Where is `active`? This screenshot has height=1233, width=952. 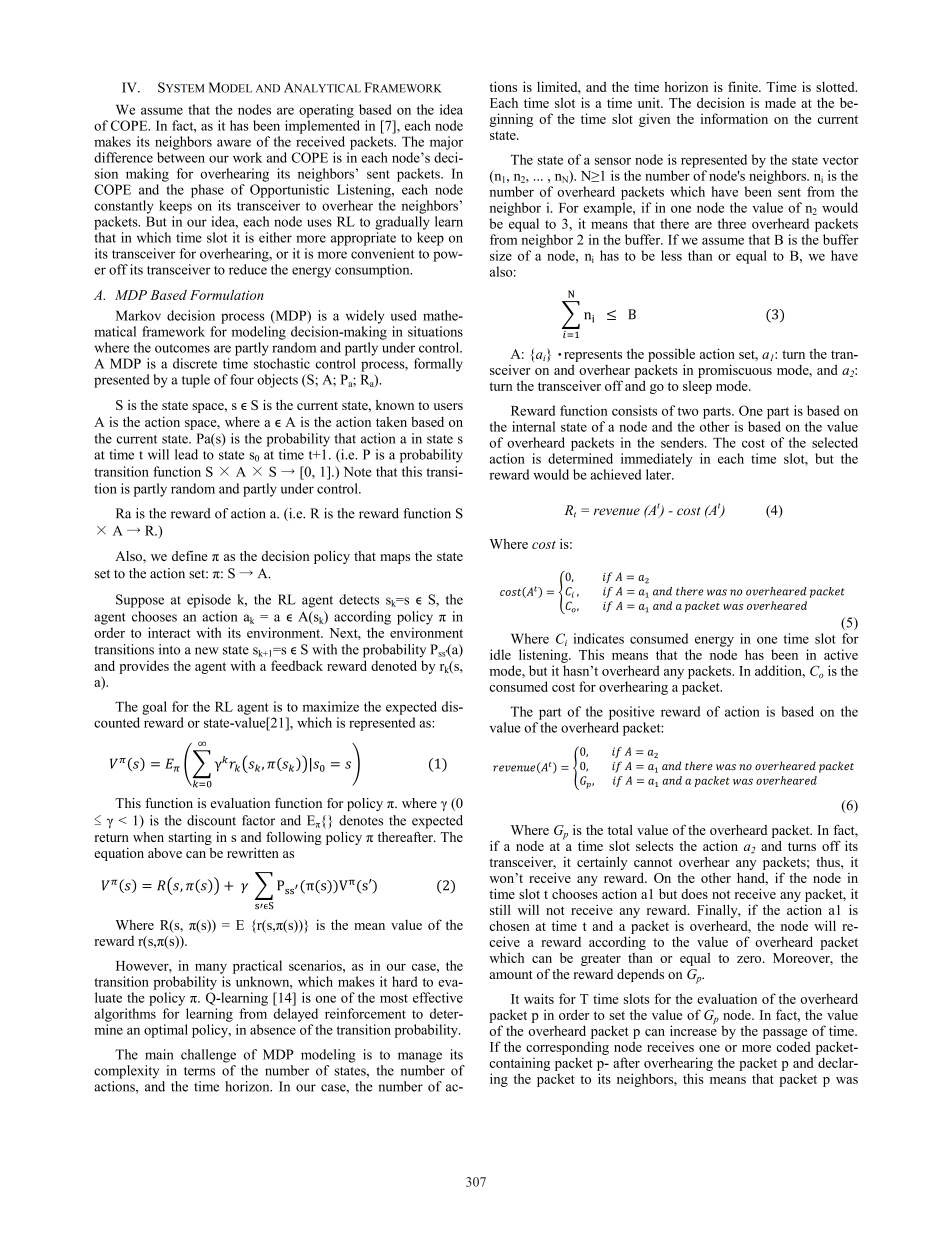
active is located at coordinates (841, 654).
